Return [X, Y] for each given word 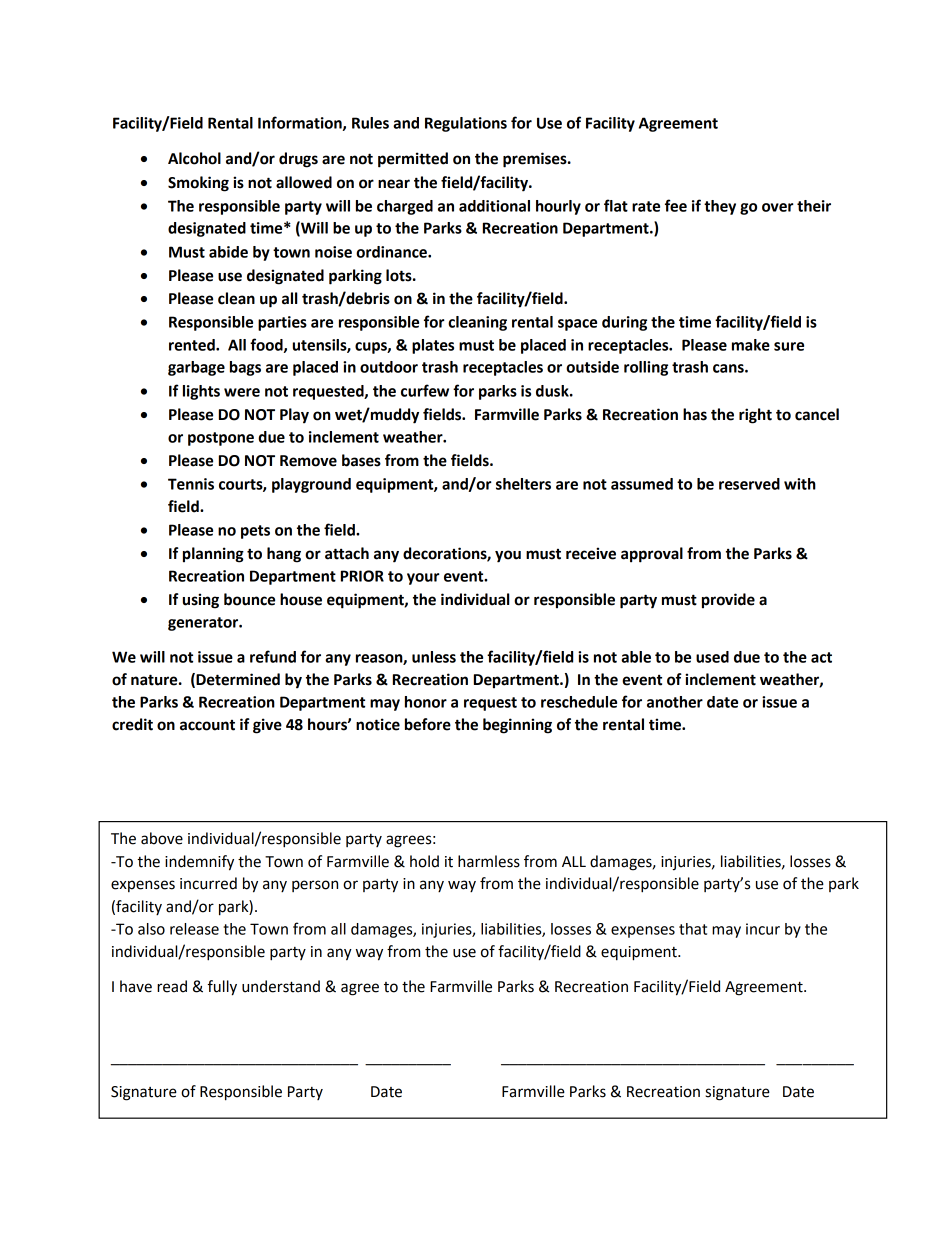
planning [213, 555]
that [693, 929]
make [751, 345]
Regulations [466, 124]
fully [222, 988]
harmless [489, 861]
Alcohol [194, 158]
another [675, 702]
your [423, 579]
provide [728, 601]
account [207, 725]
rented [193, 345]
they [720, 207]
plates [433, 346]
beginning [517, 726]
